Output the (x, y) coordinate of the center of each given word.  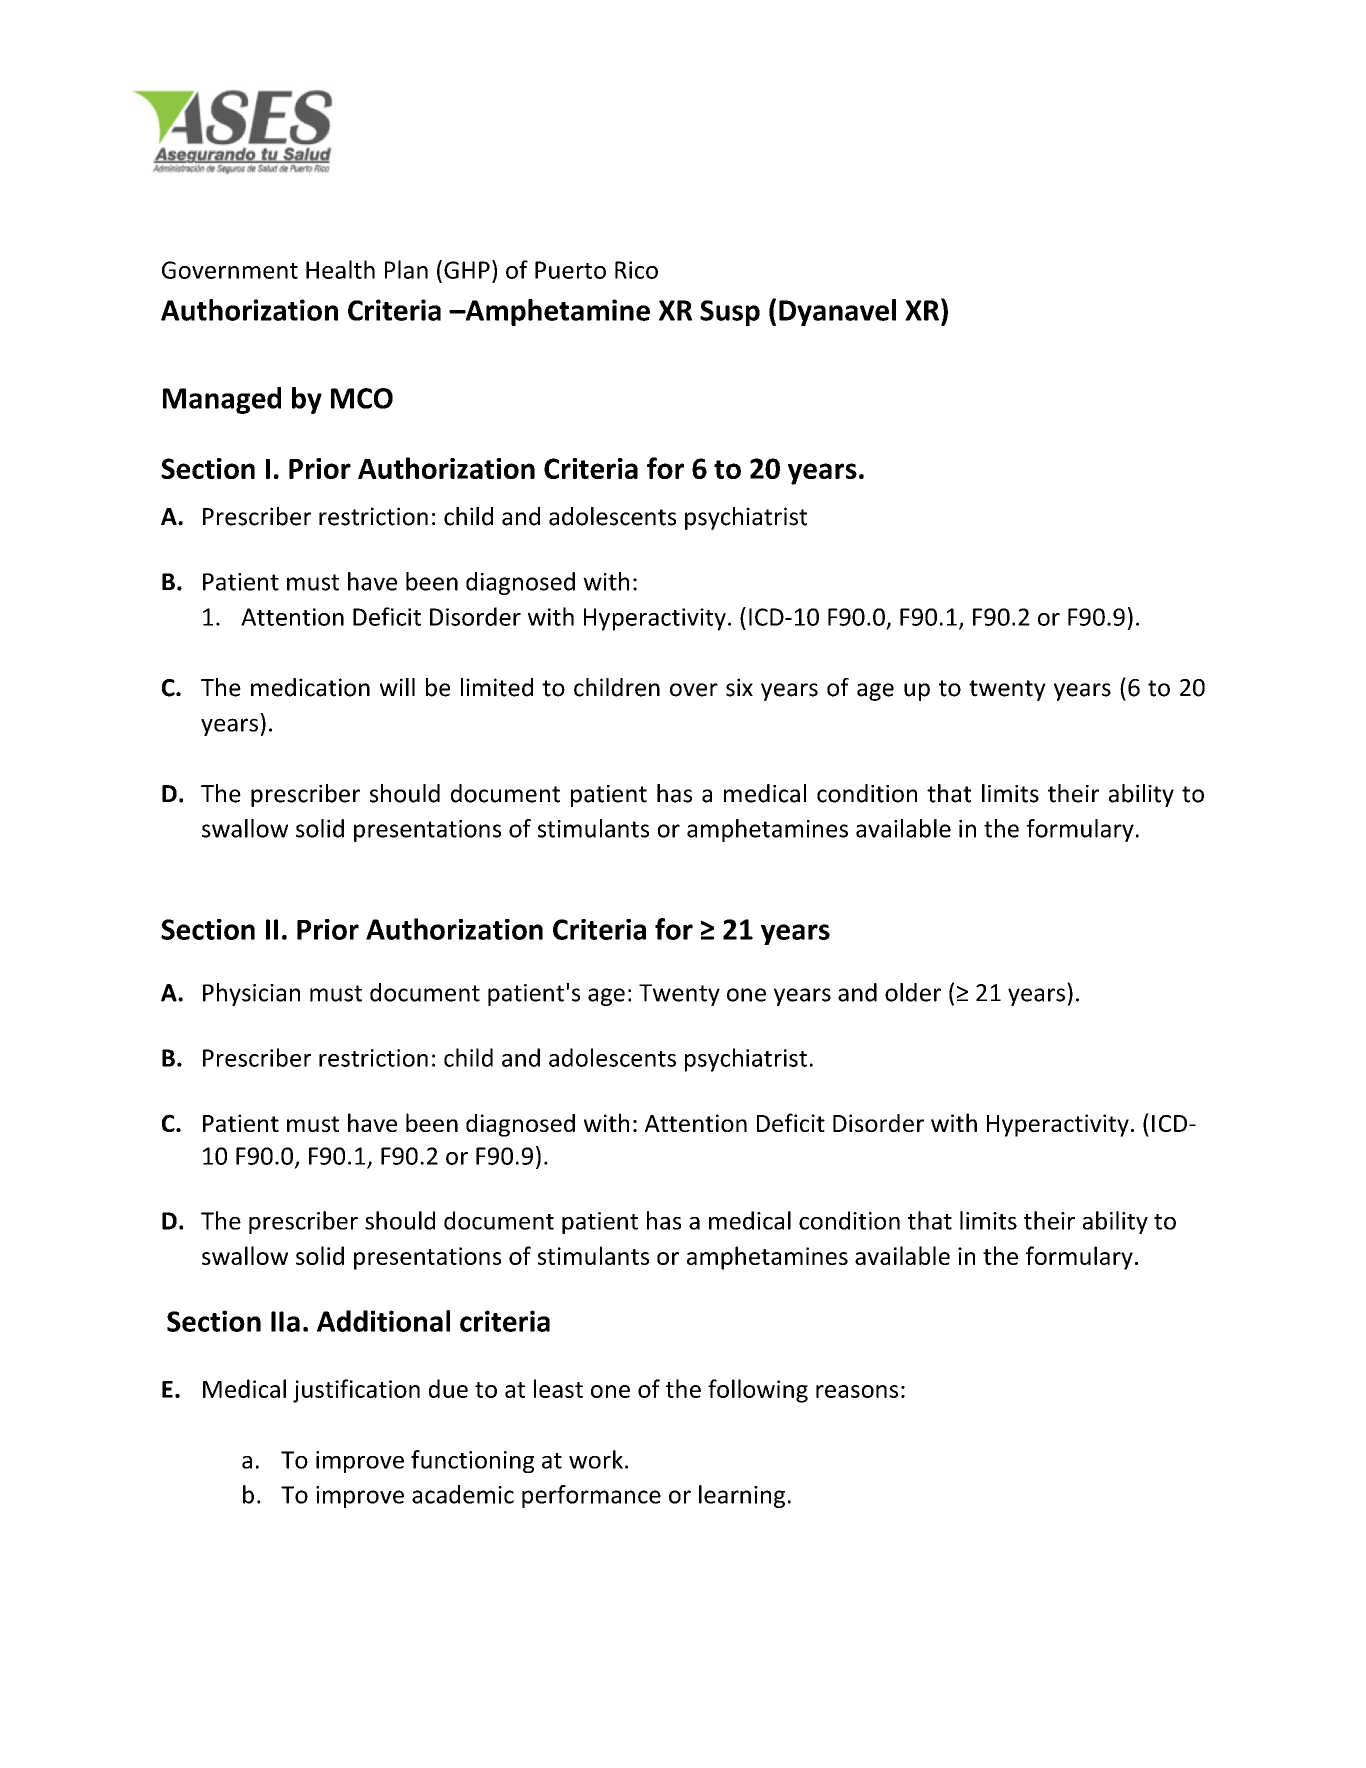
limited (497, 687)
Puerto (570, 270)
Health (340, 269)
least (558, 1388)
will (397, 687)
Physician (251, 994)
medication (310, 687)
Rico (636, 270)
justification (356, 1391)
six (739, 687)
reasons (857, 1391)
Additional (383, 1321)
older (913, 992)
